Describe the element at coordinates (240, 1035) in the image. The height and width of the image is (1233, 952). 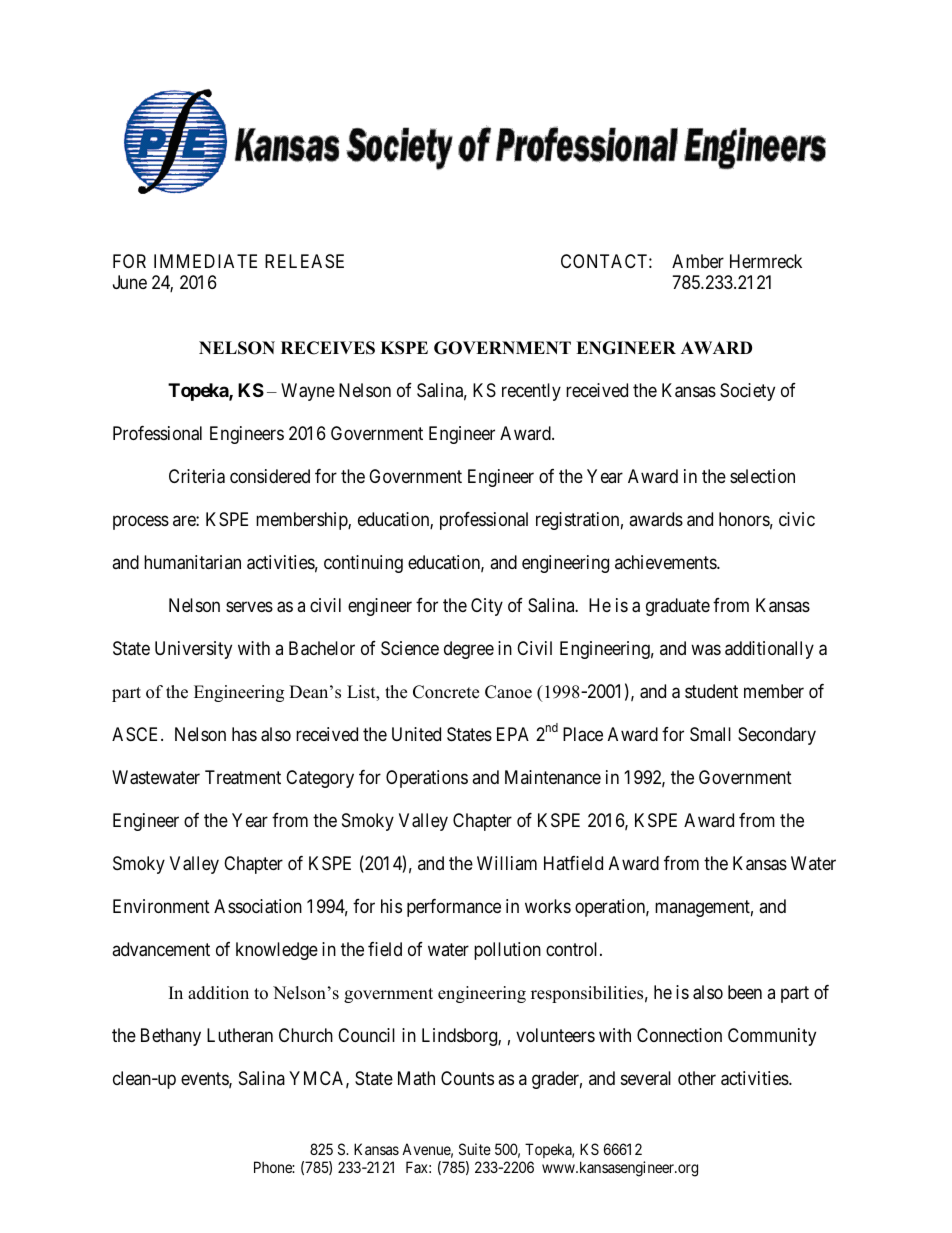
I see `Lutheran` at that location.
